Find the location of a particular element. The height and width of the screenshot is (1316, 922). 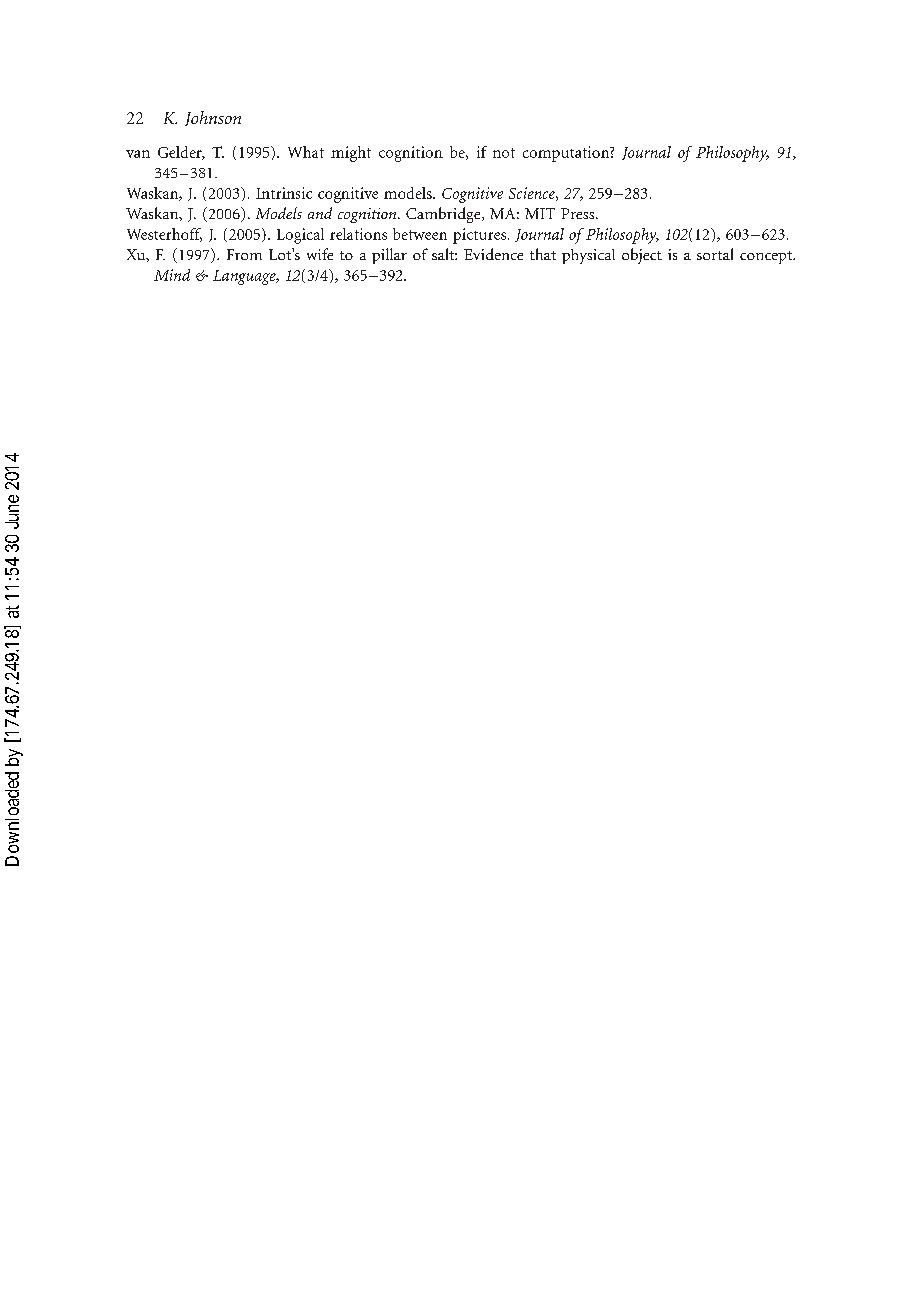

object is located at coordinates (642, 256).
